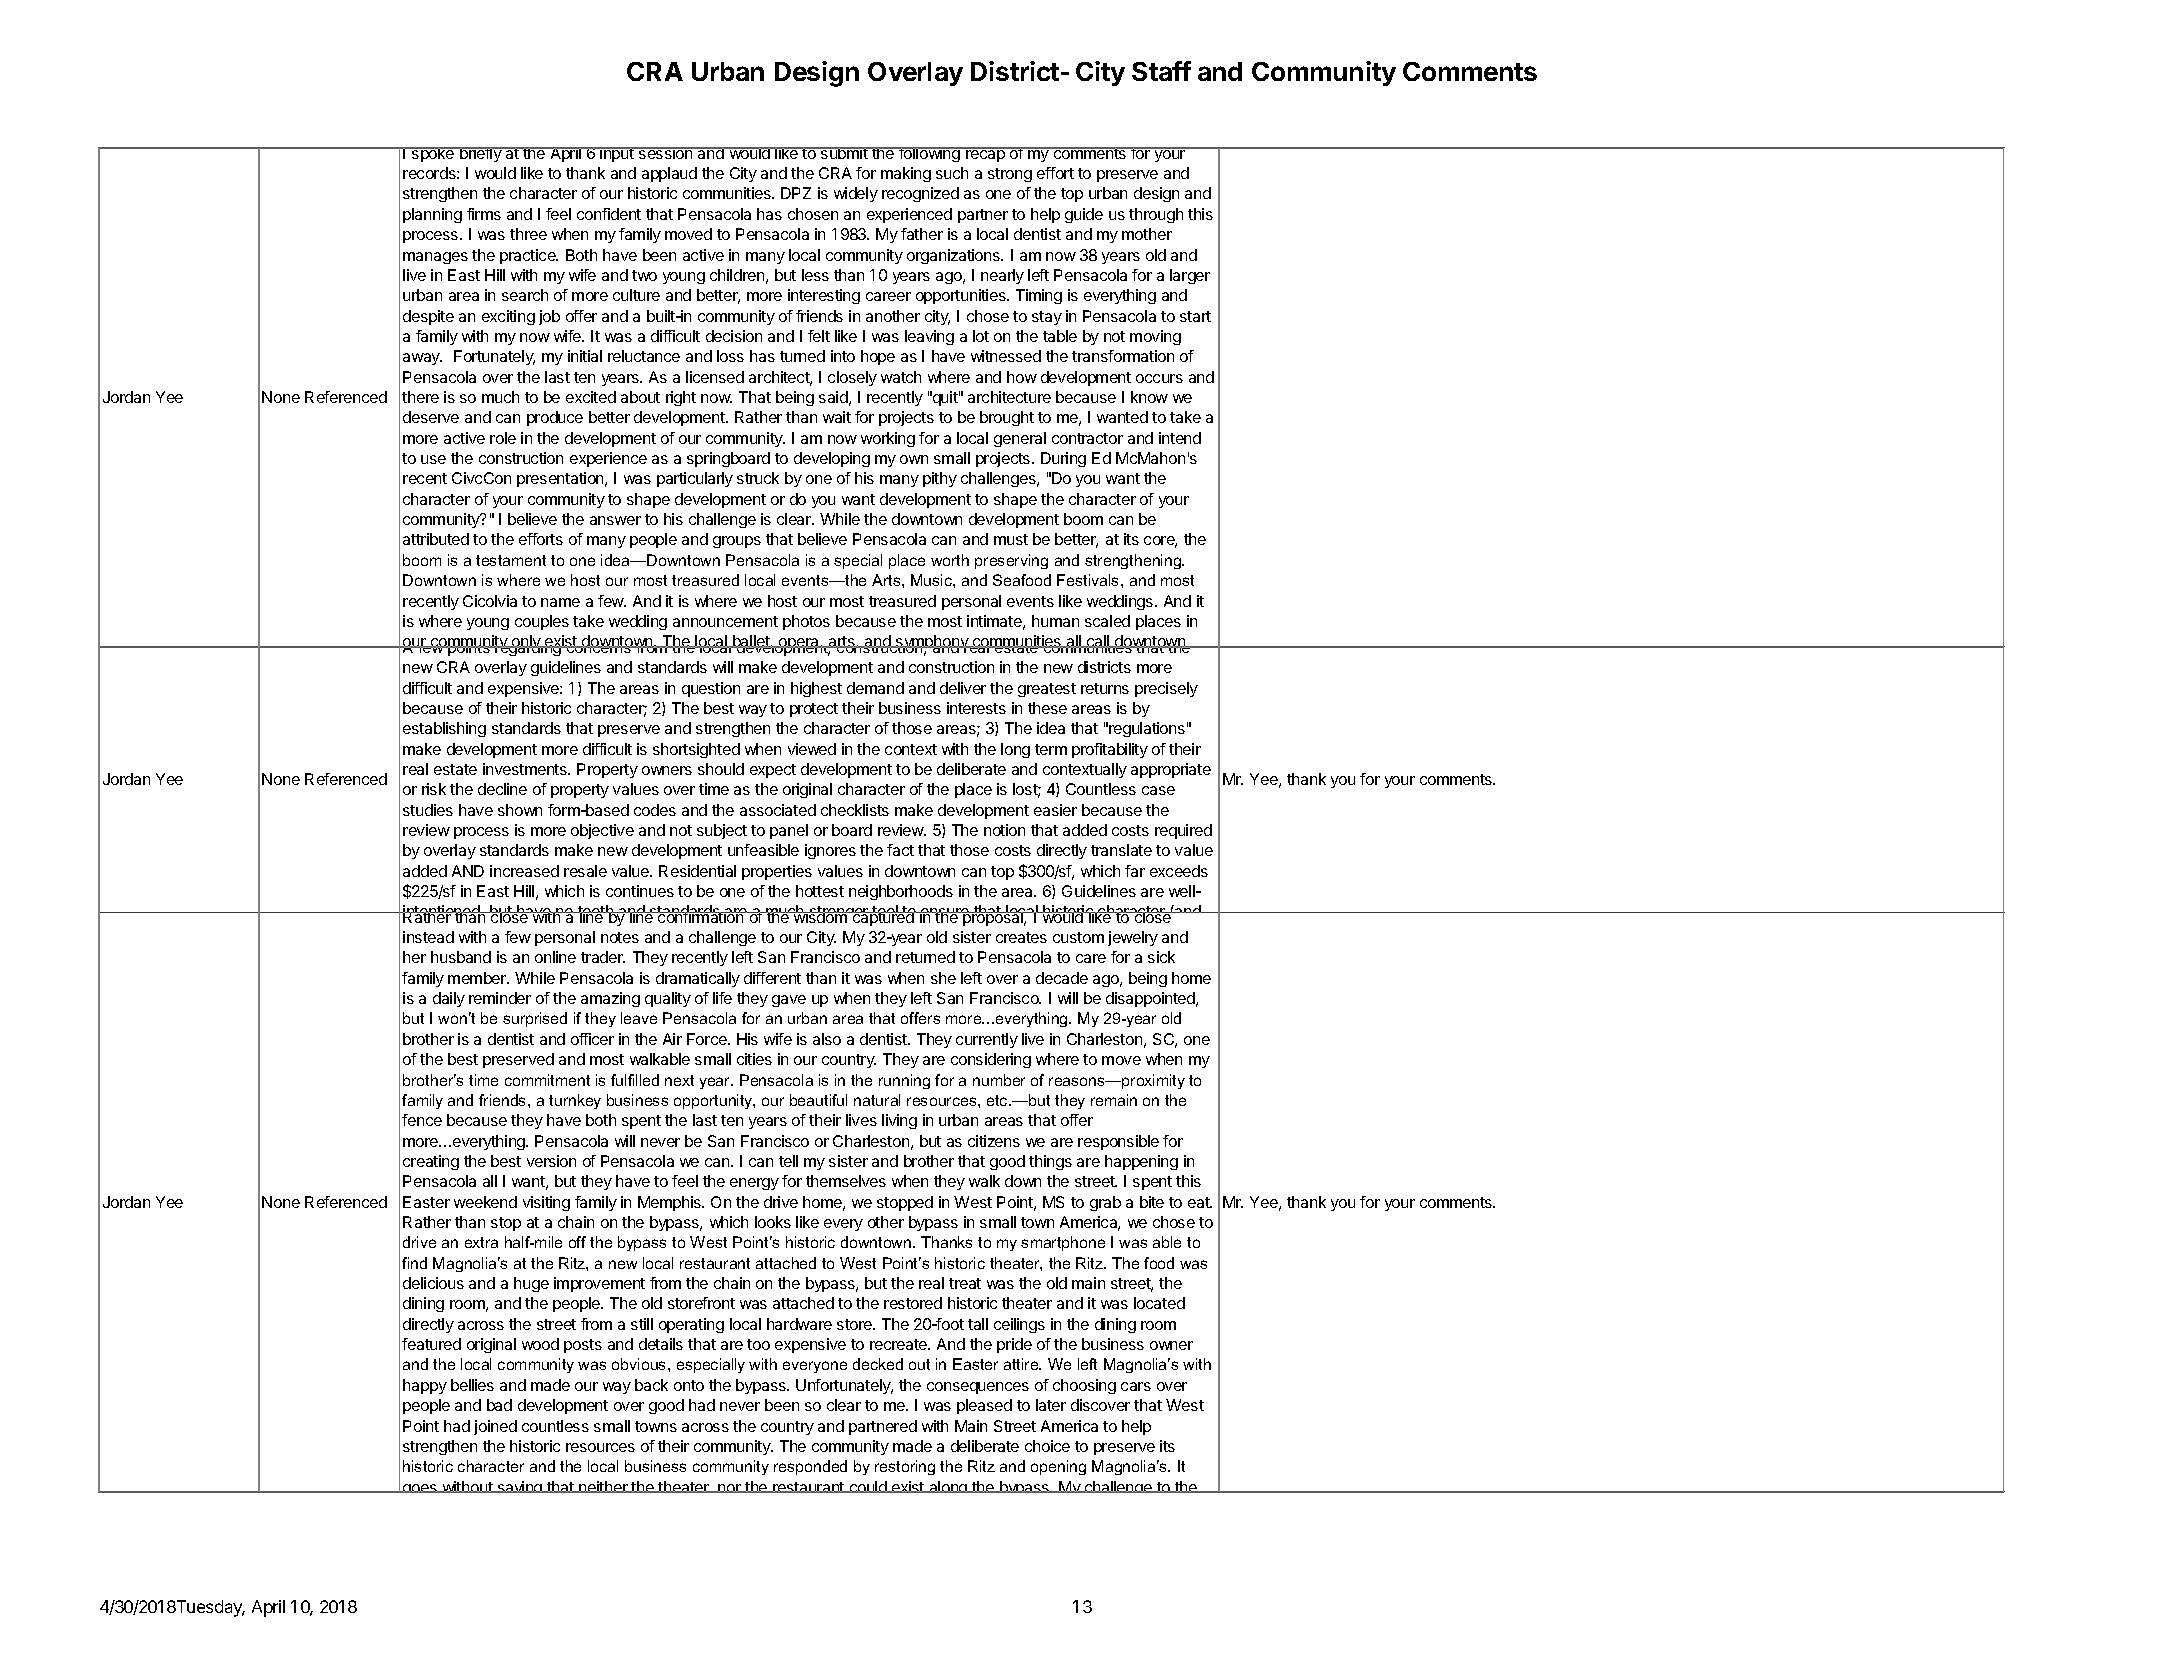 Image resolution: width=2166 pixels, height=1674 pixels. What do you see at coordinates (810, 1467) in the screenshot?
I see `responded` at bounding box center [810, 1467].
